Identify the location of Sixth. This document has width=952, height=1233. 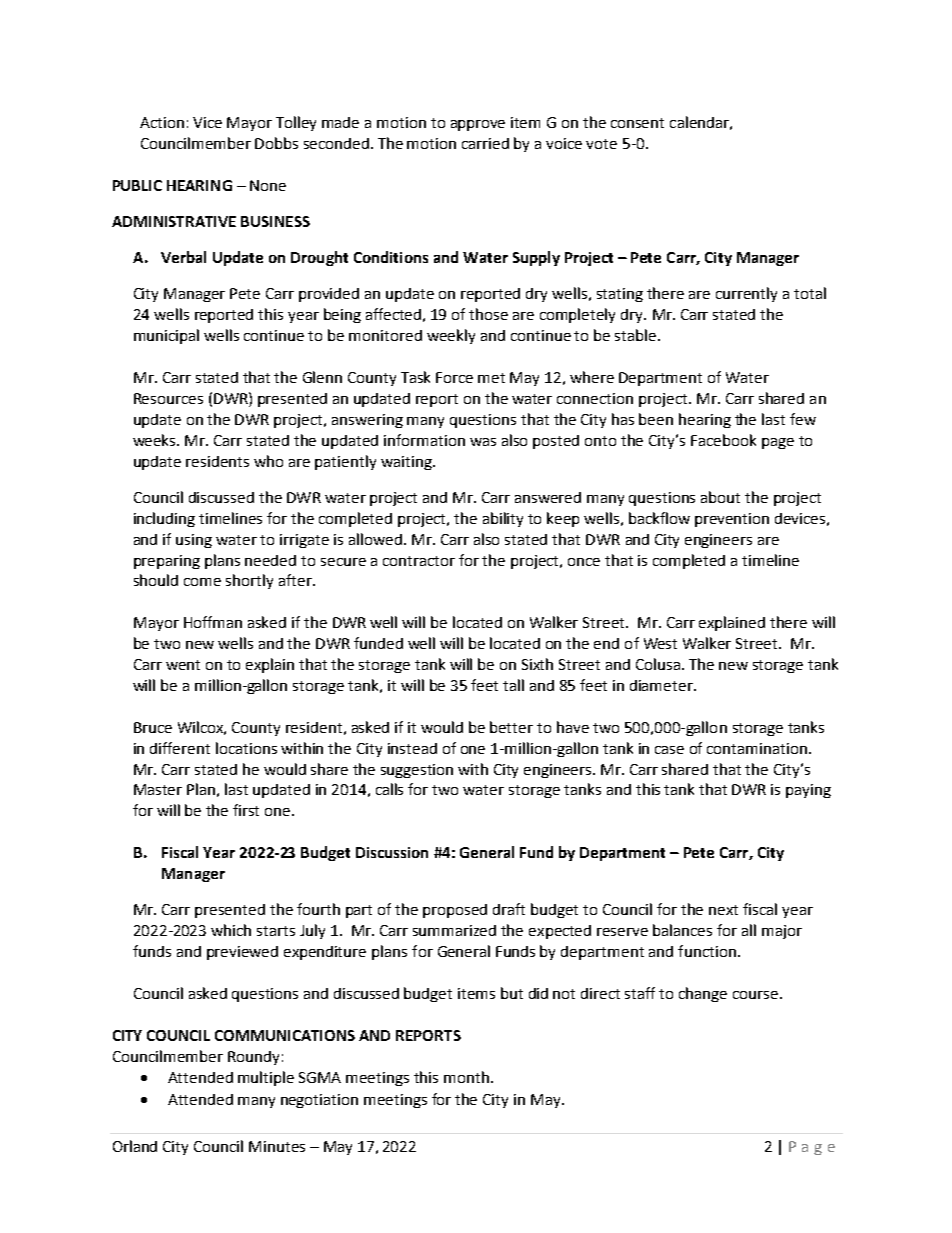
(537, 664).
